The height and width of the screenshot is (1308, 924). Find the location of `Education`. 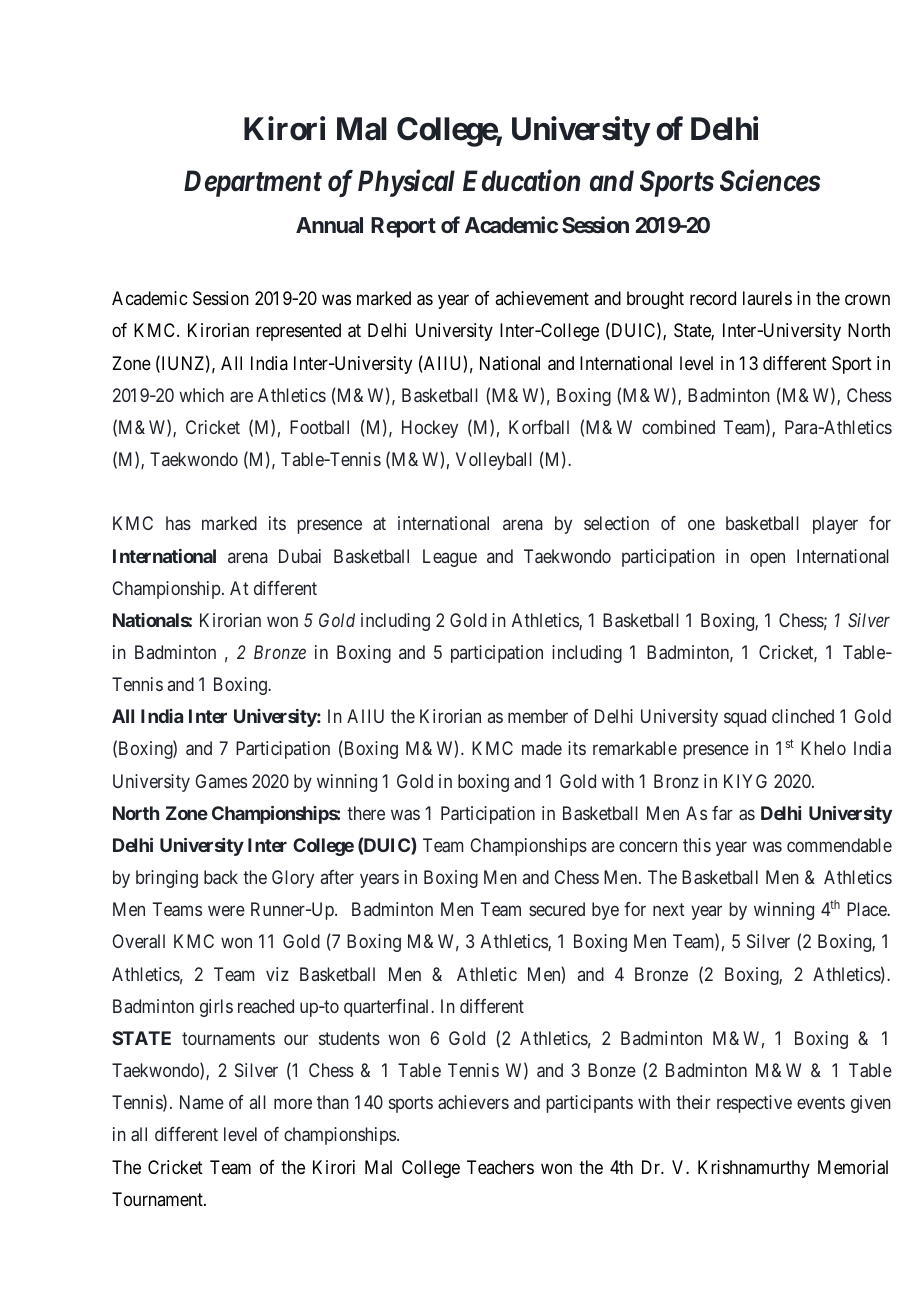

Education is located at coordinates (521, 180).
